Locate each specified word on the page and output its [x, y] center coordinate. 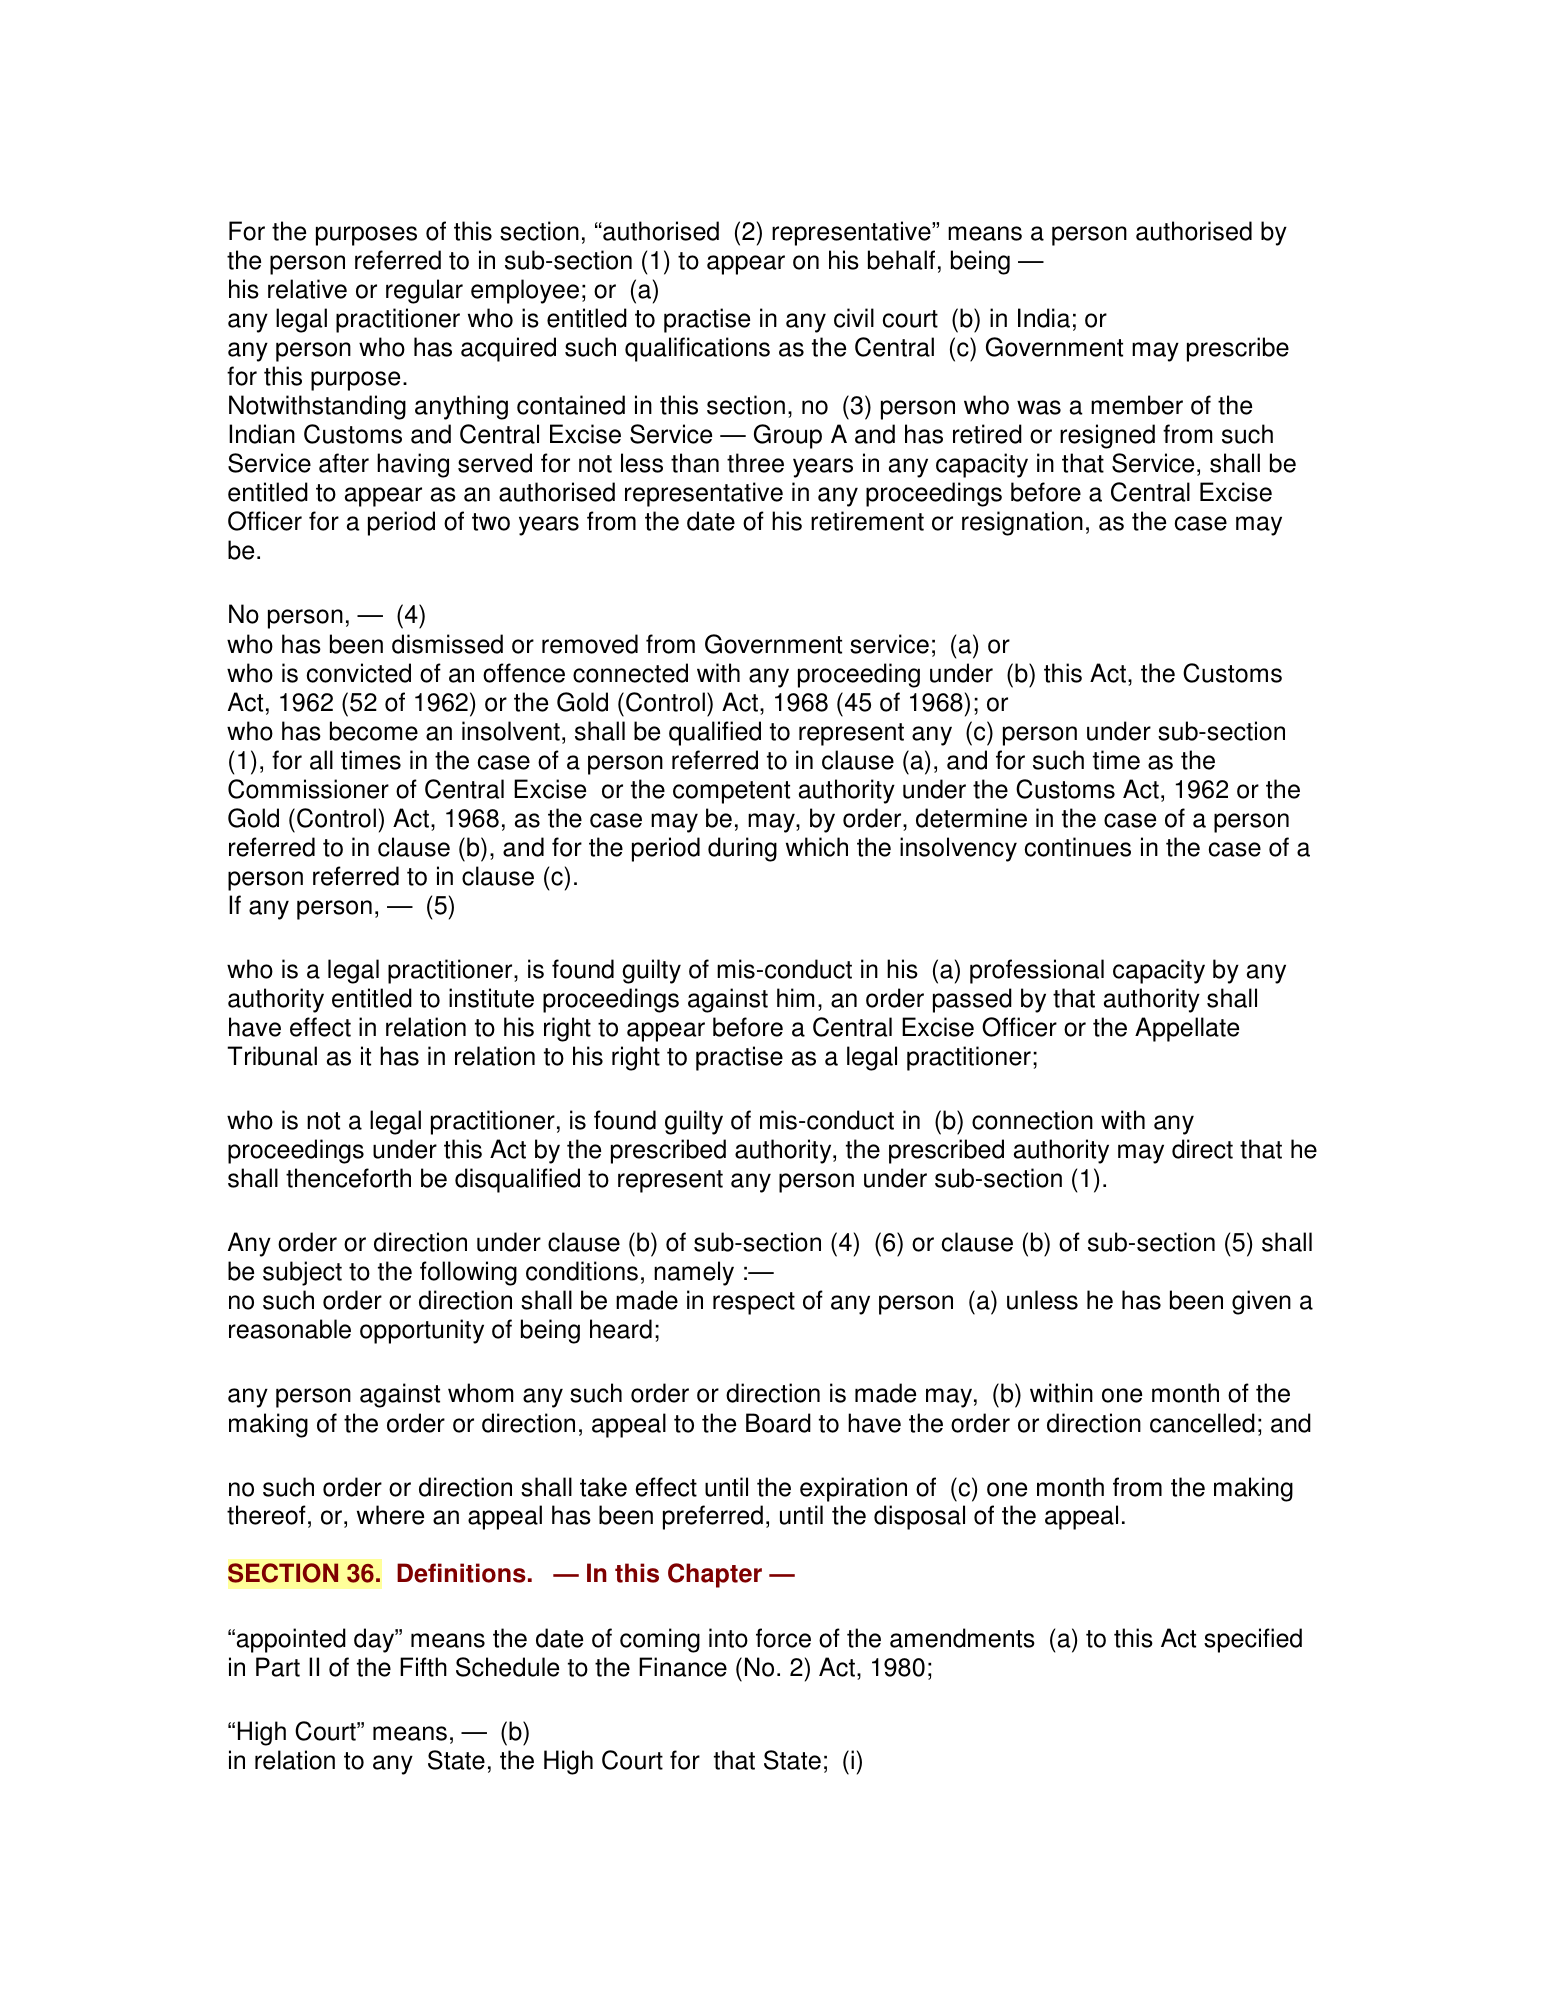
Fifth [423, 1667]
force [783, 1638]
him [795, 997]
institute [491, 998]
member [1137, 405]
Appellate [1187, 1029]
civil [854, 318]
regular [424, 291]
